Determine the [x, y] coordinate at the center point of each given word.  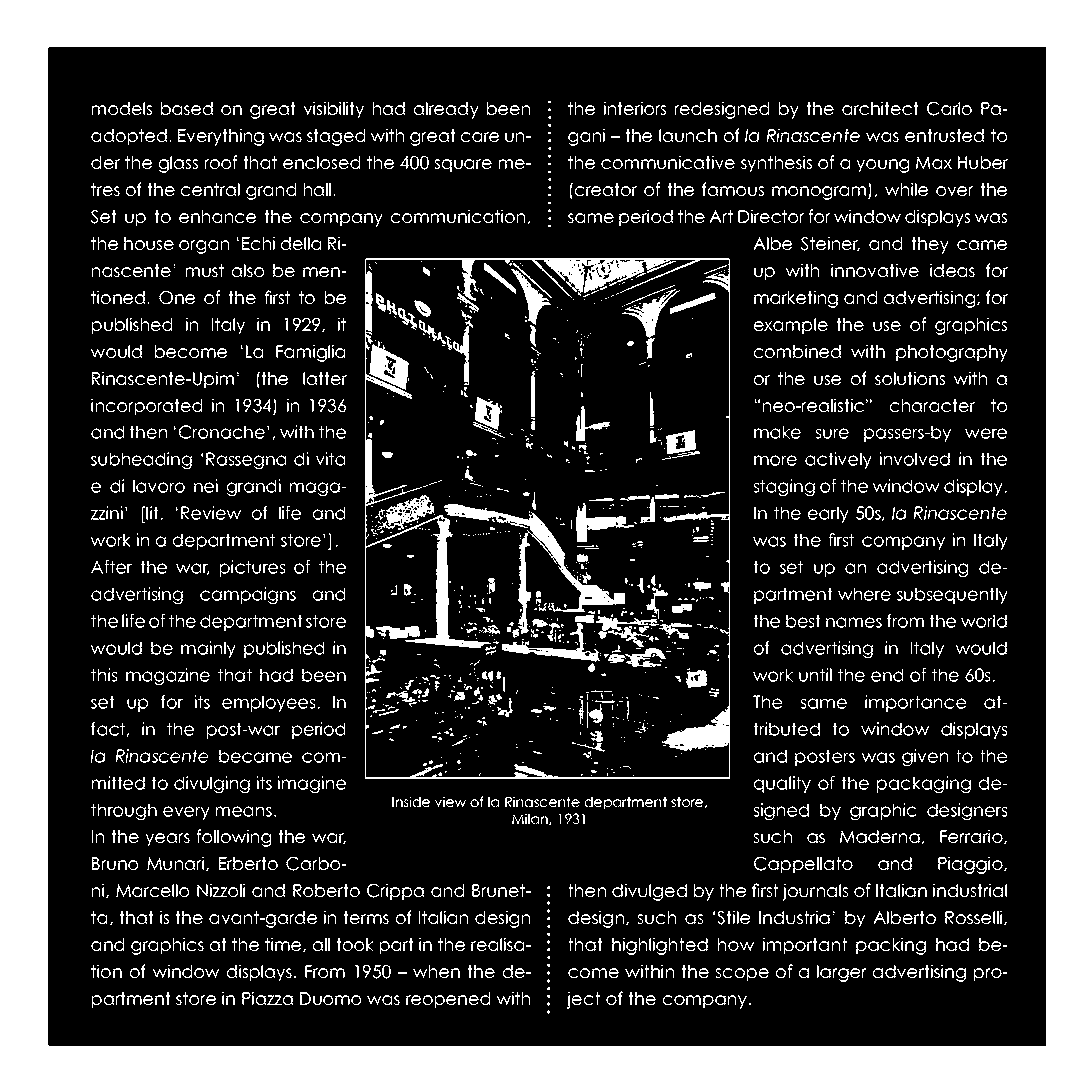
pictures [252, 568]
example [791, 326]
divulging [212, 784]
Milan [531, 819]
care [480, 137]
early [828, 514]
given [925, 757]
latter [325, 379]
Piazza [267, 998]
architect [880, 108]
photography [952, 353]
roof [221, 162]
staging [784, 487]
